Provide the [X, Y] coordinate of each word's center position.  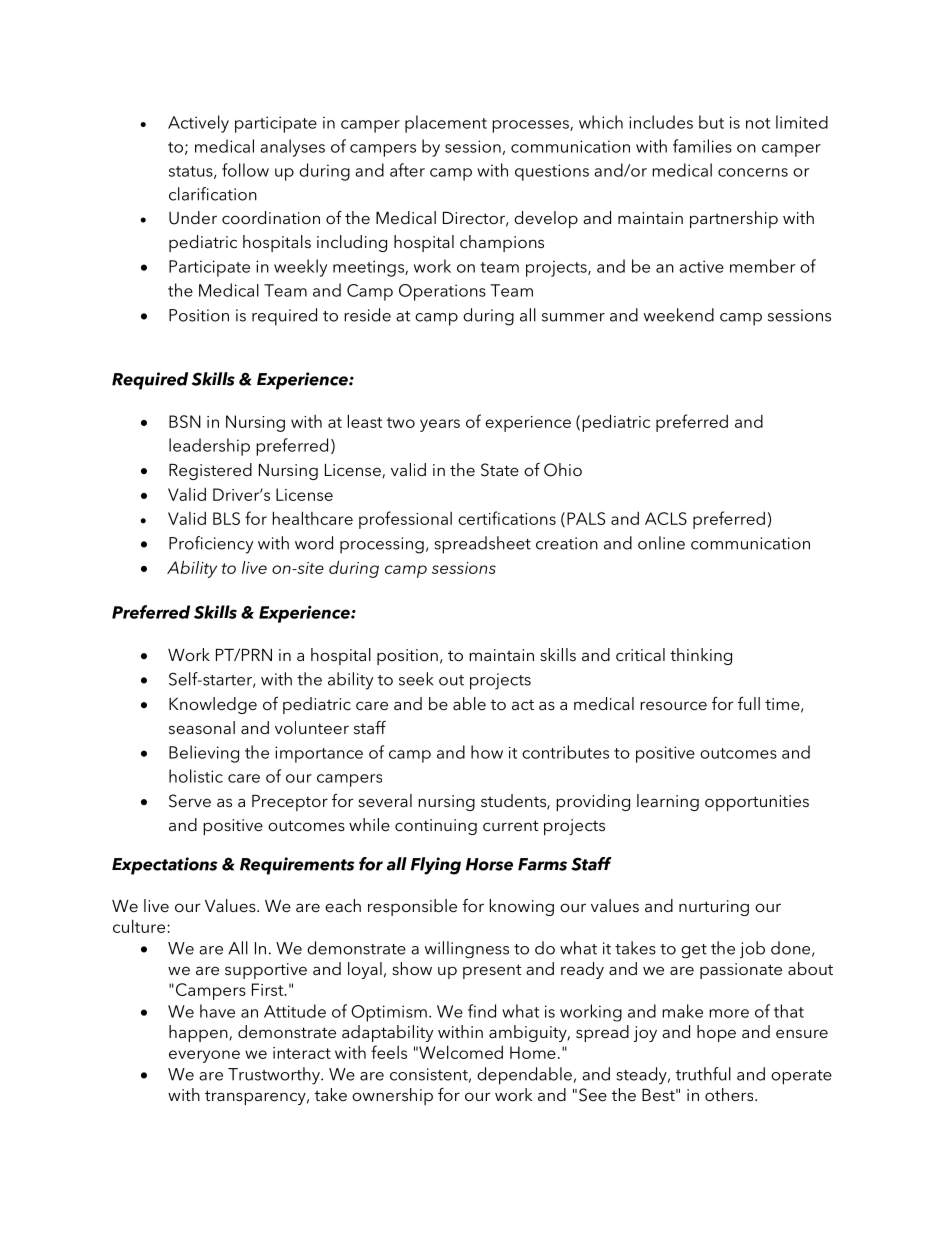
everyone [204, 1056]
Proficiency [211, 545]
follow [245, 170]
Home [533, 1052]
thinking [701, 656]
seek [416, 679]
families [702, 146]
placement [446, 124]
